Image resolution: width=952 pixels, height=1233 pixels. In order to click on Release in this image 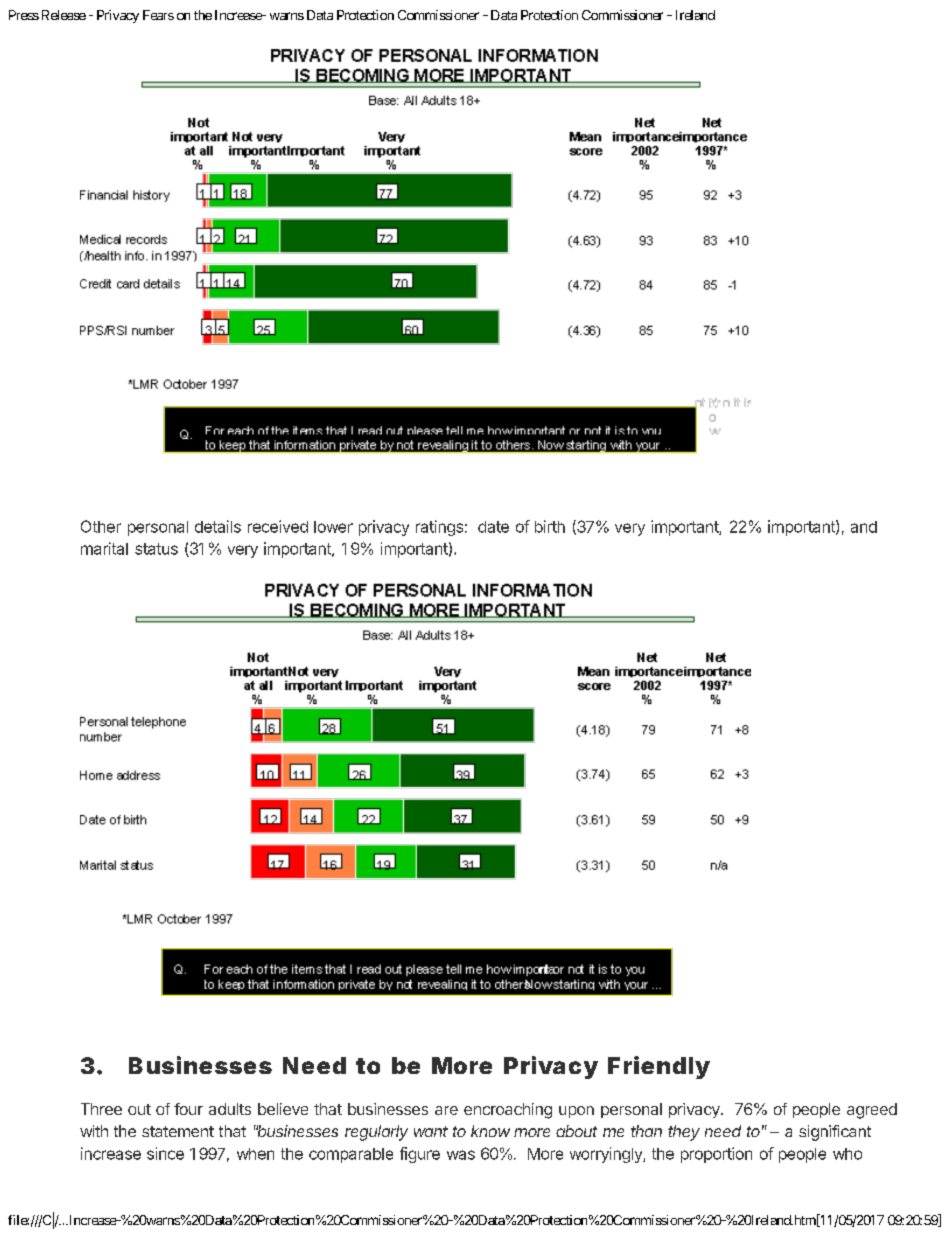, I will do `click(64, 15)`.
